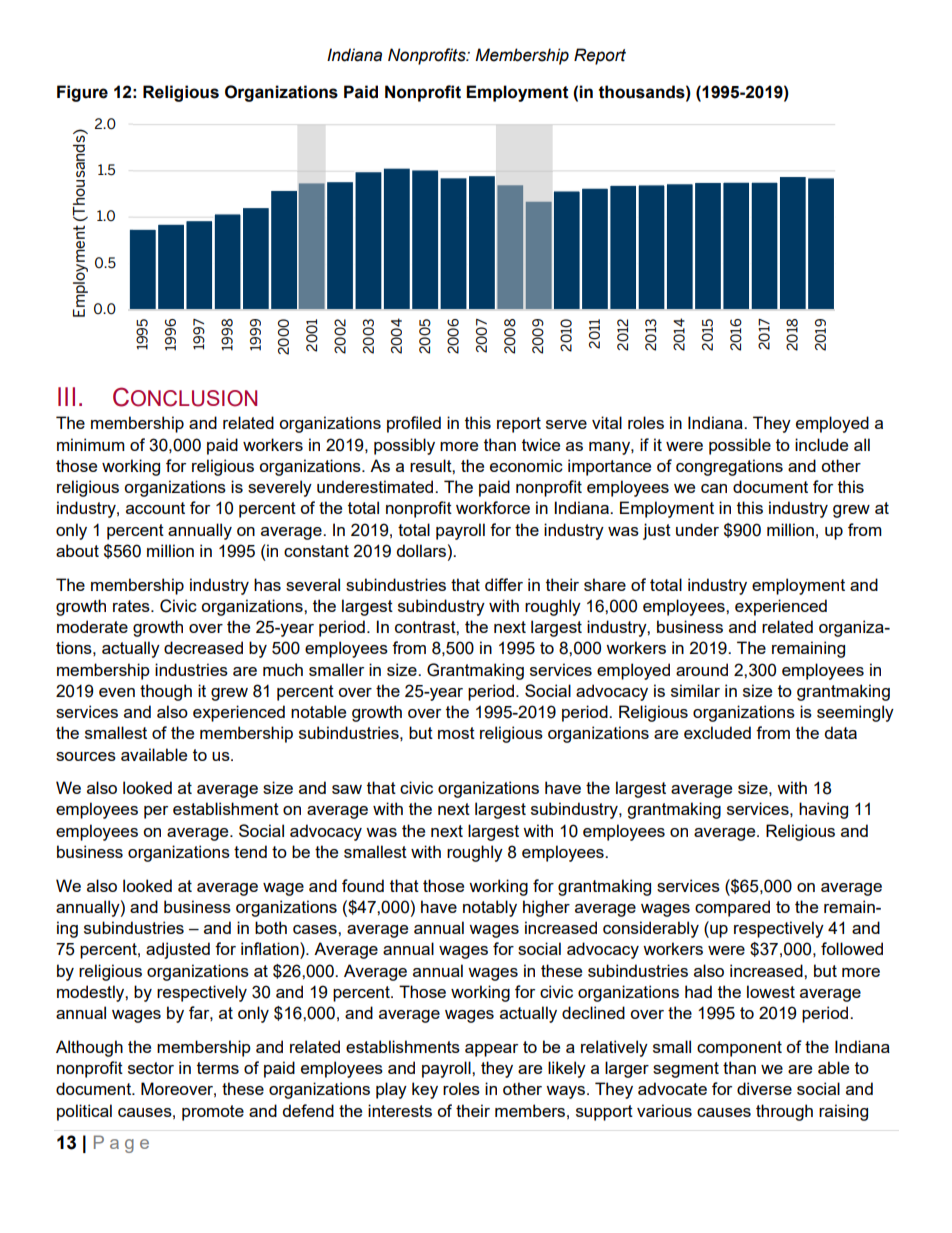  I want to click on key, so click(425, 1090).
